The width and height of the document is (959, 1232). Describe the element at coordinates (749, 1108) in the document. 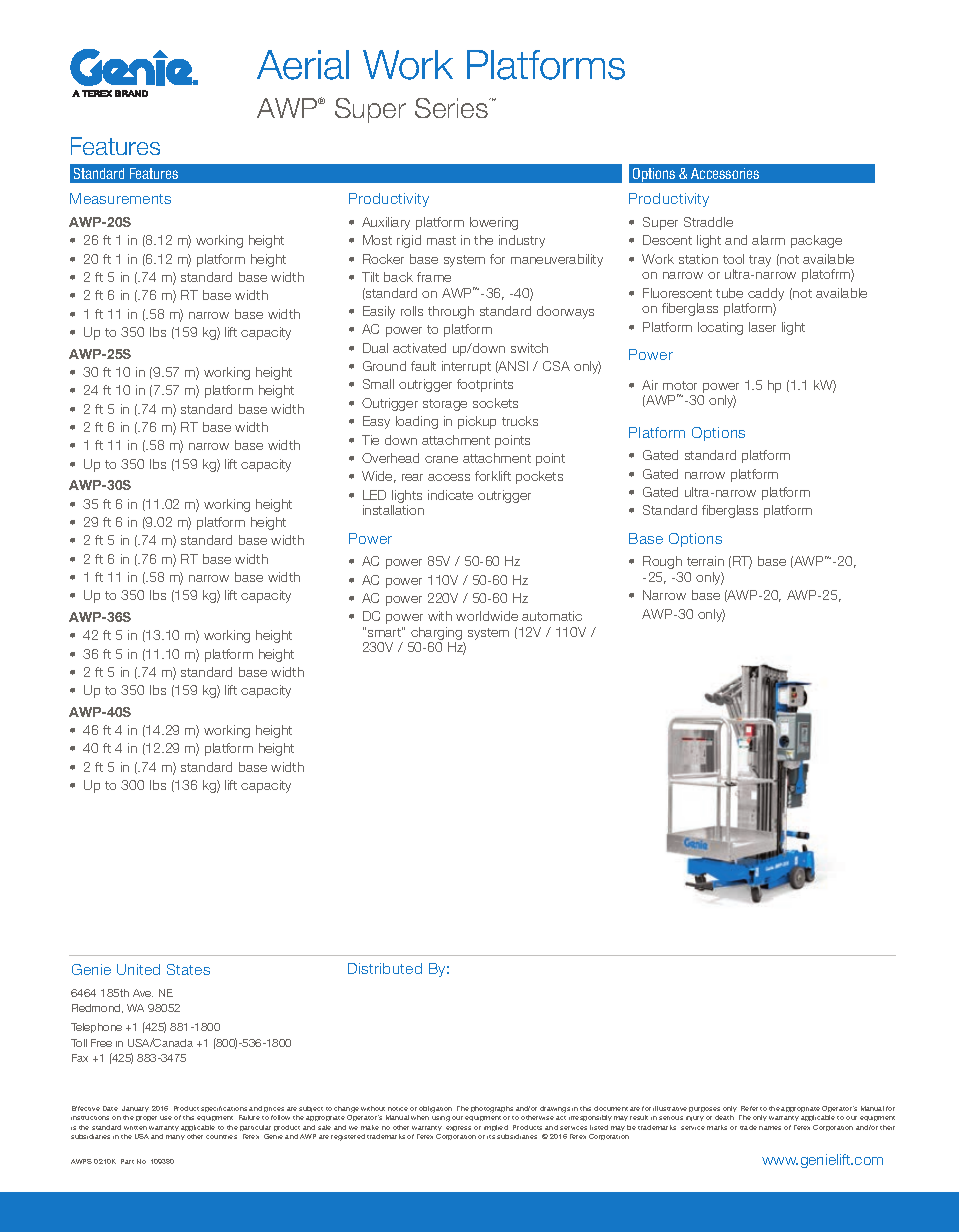

I see `Refer` at that location.
